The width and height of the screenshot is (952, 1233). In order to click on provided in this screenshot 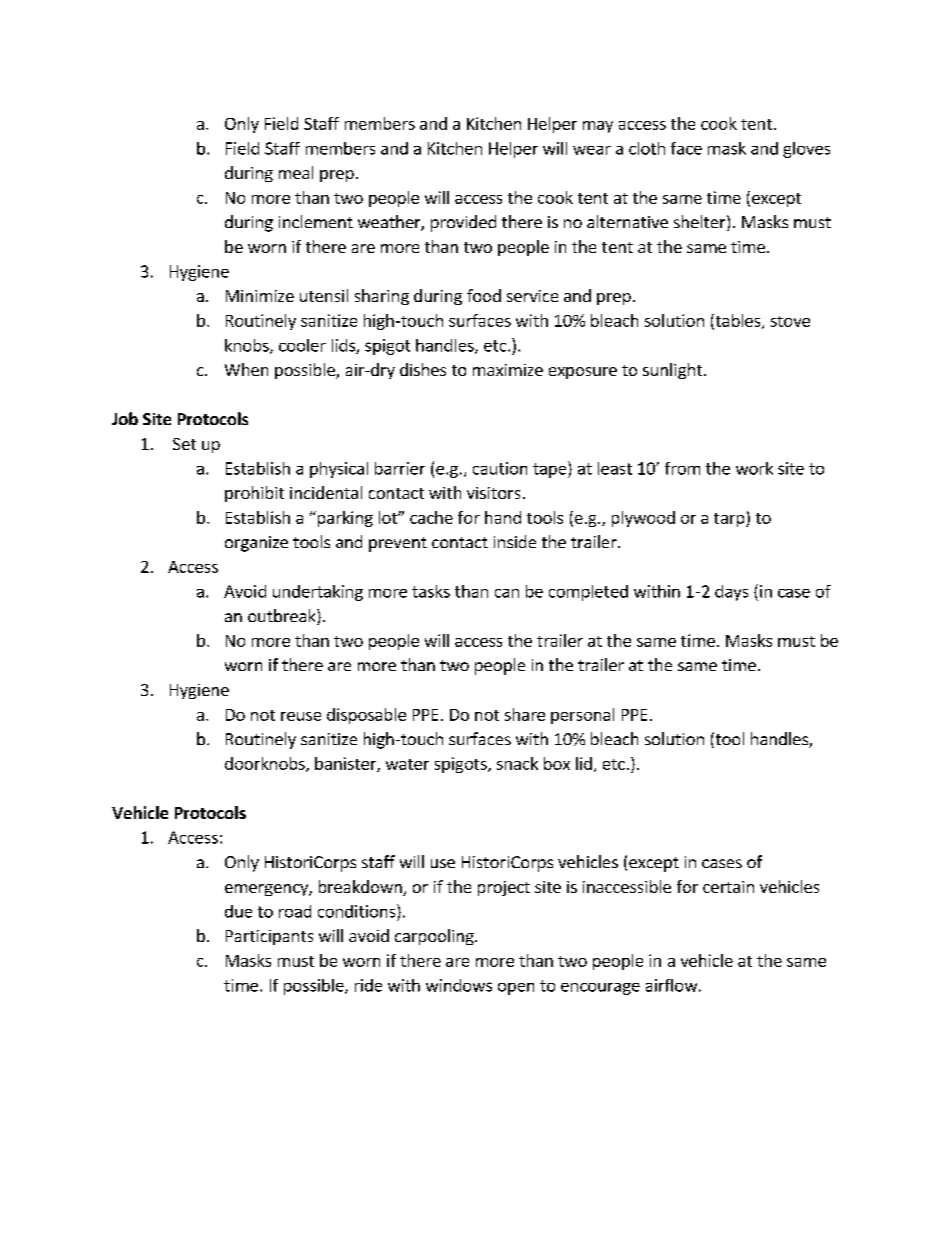, I will do `click(463, 223)`.
